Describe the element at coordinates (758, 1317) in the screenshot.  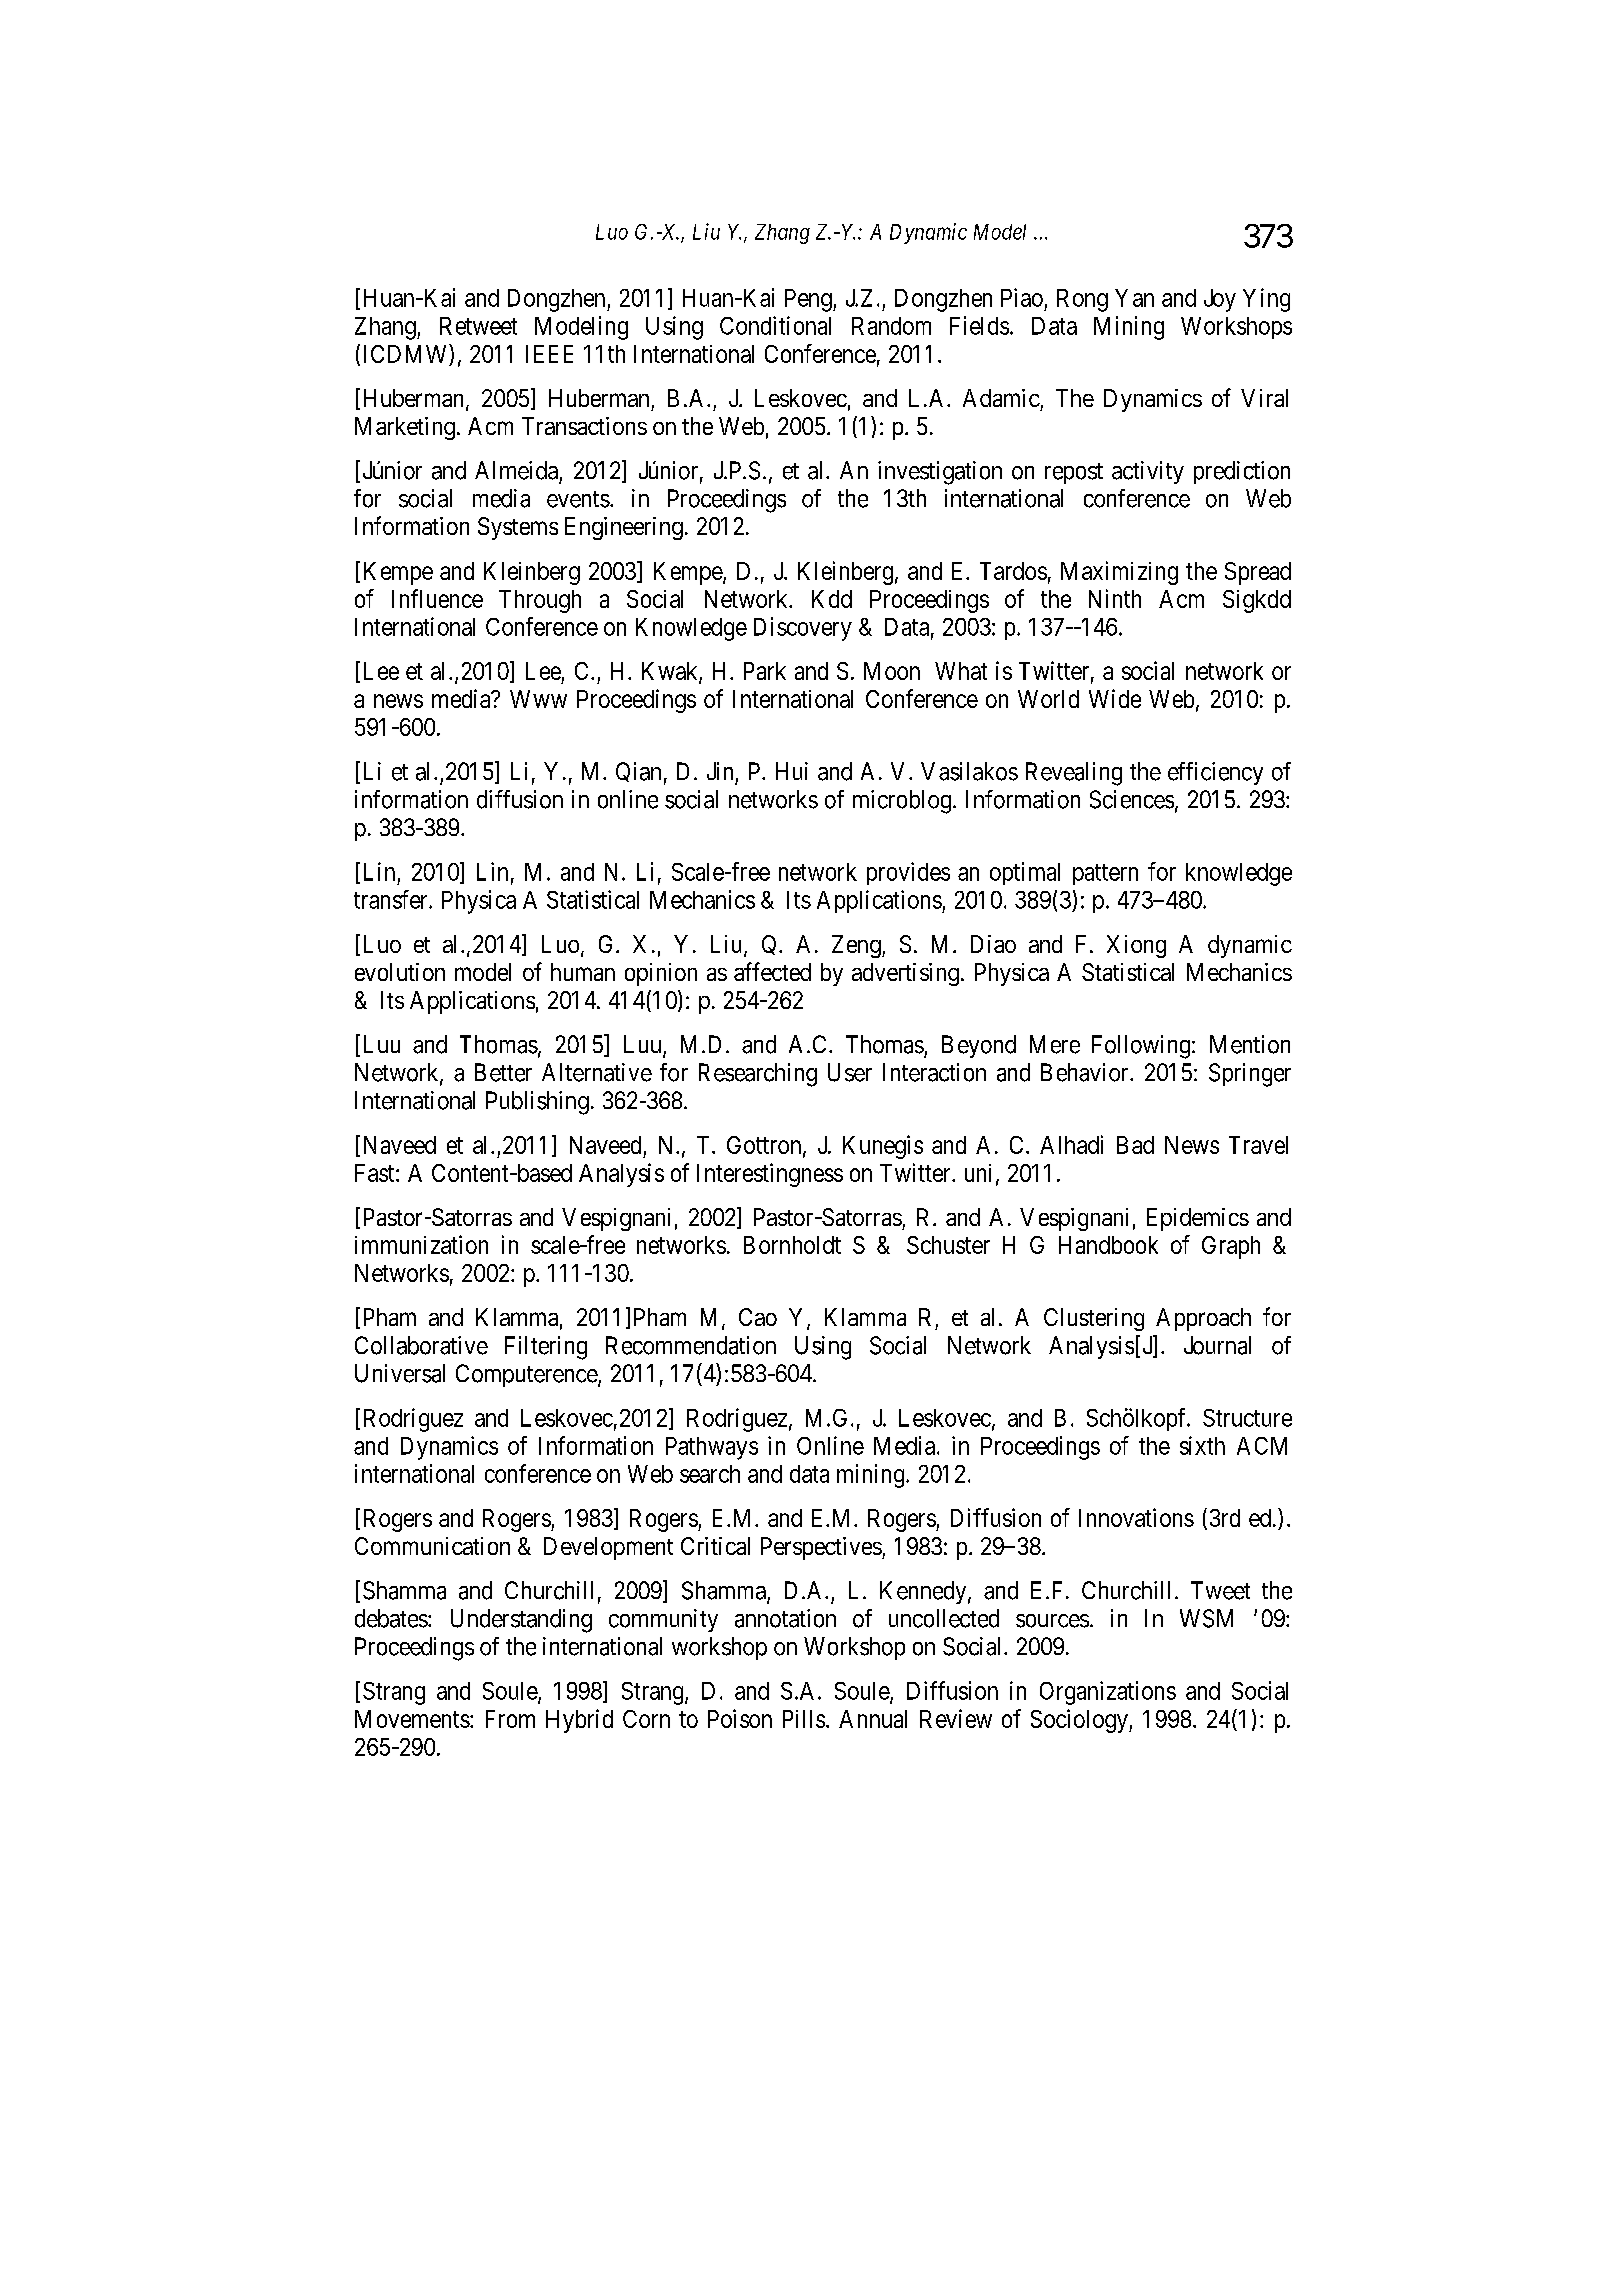
I see `Cao` at that location.
